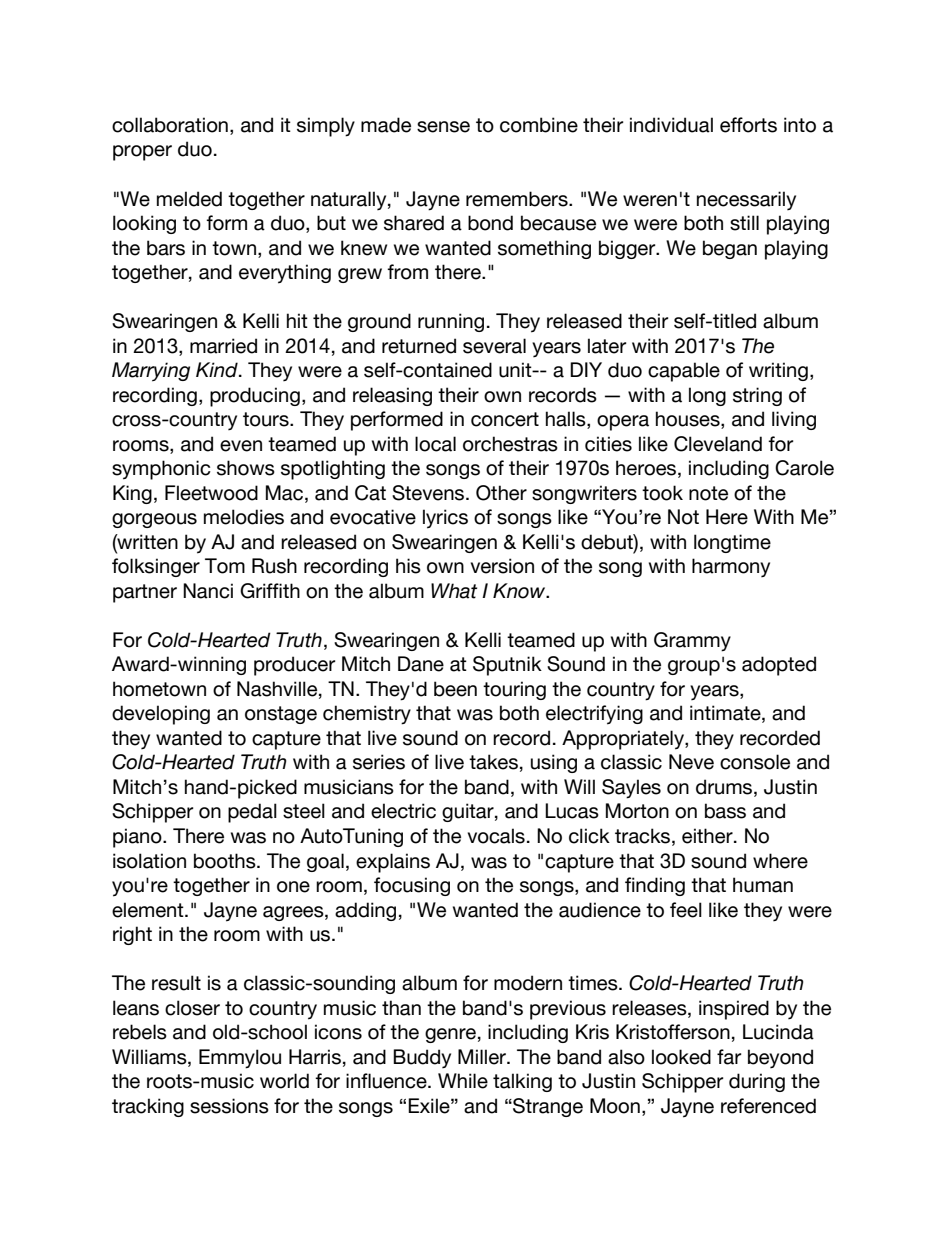 The image size is (952, 1233). I want to click on collaboration, so click(170, 125).
